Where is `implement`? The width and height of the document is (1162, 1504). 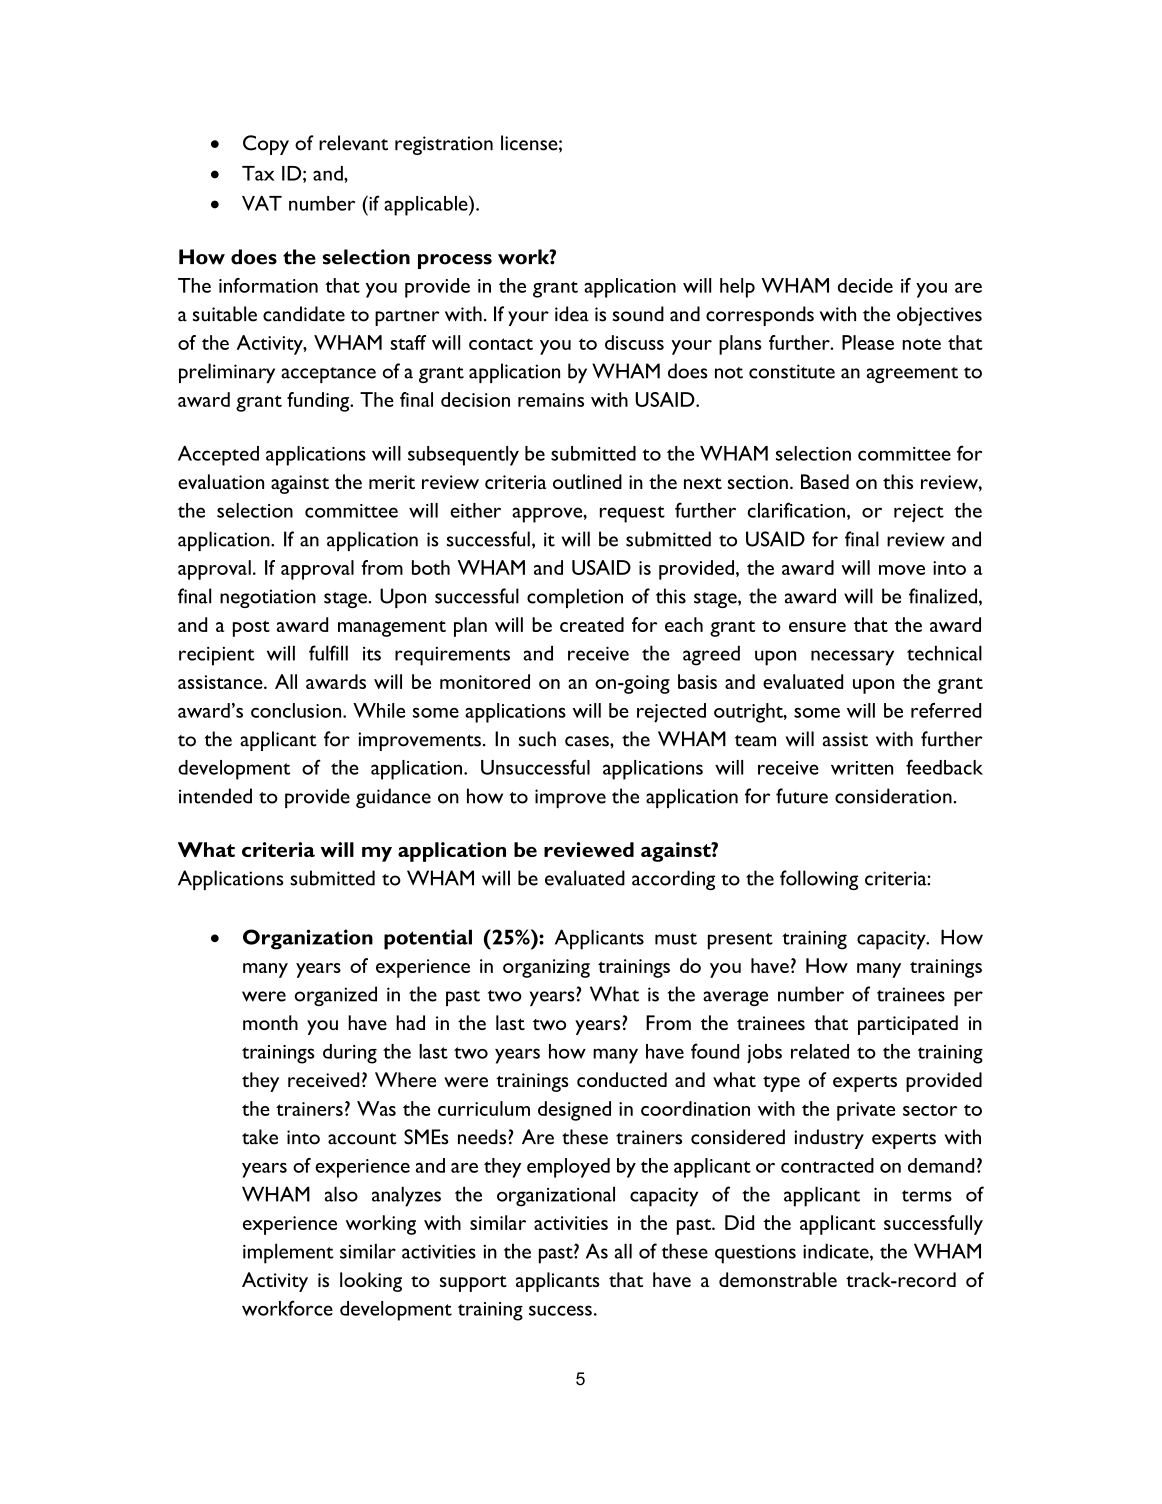 implement is located at coordinates (288, 1253).
